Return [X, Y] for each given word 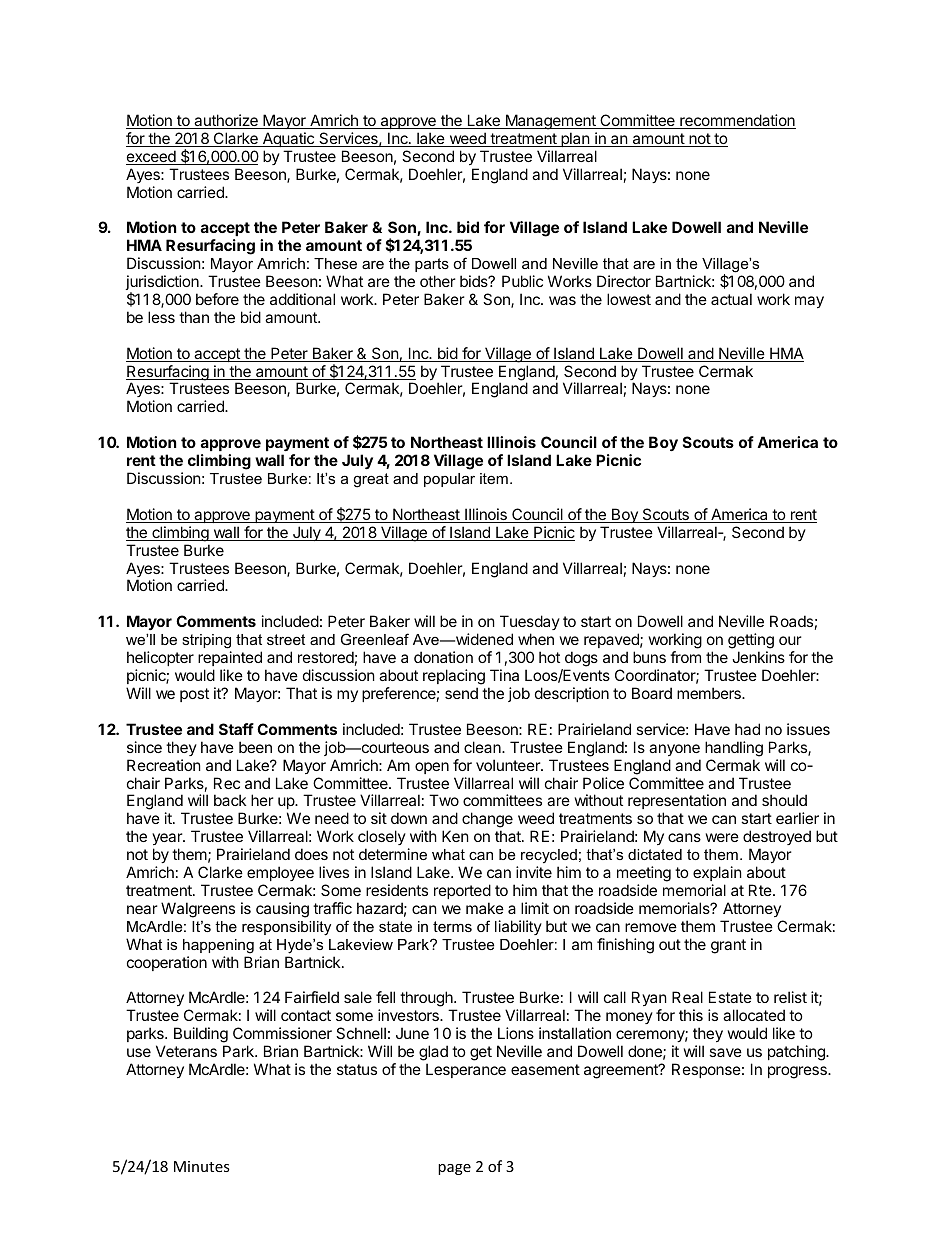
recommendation [737, 121]
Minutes [202, 1166]
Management [550, 122]
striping [206, 641]
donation [443, 657]
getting [751, 642]
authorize [226, 121]
